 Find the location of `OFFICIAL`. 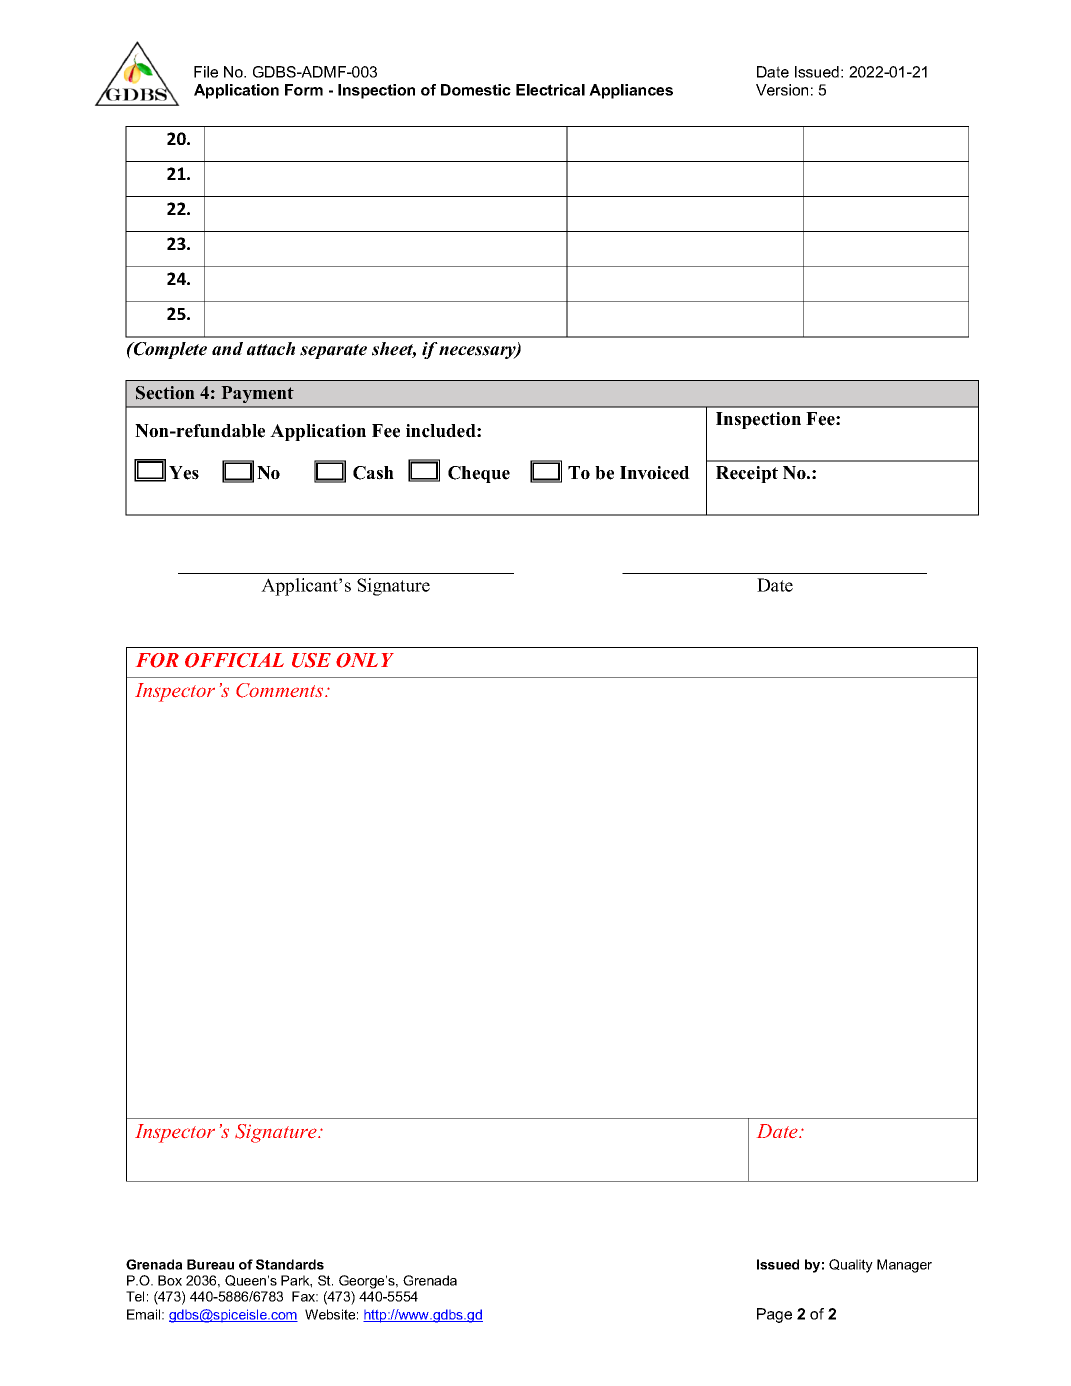

OFFICIAL is located at coordinates (234, 660).
